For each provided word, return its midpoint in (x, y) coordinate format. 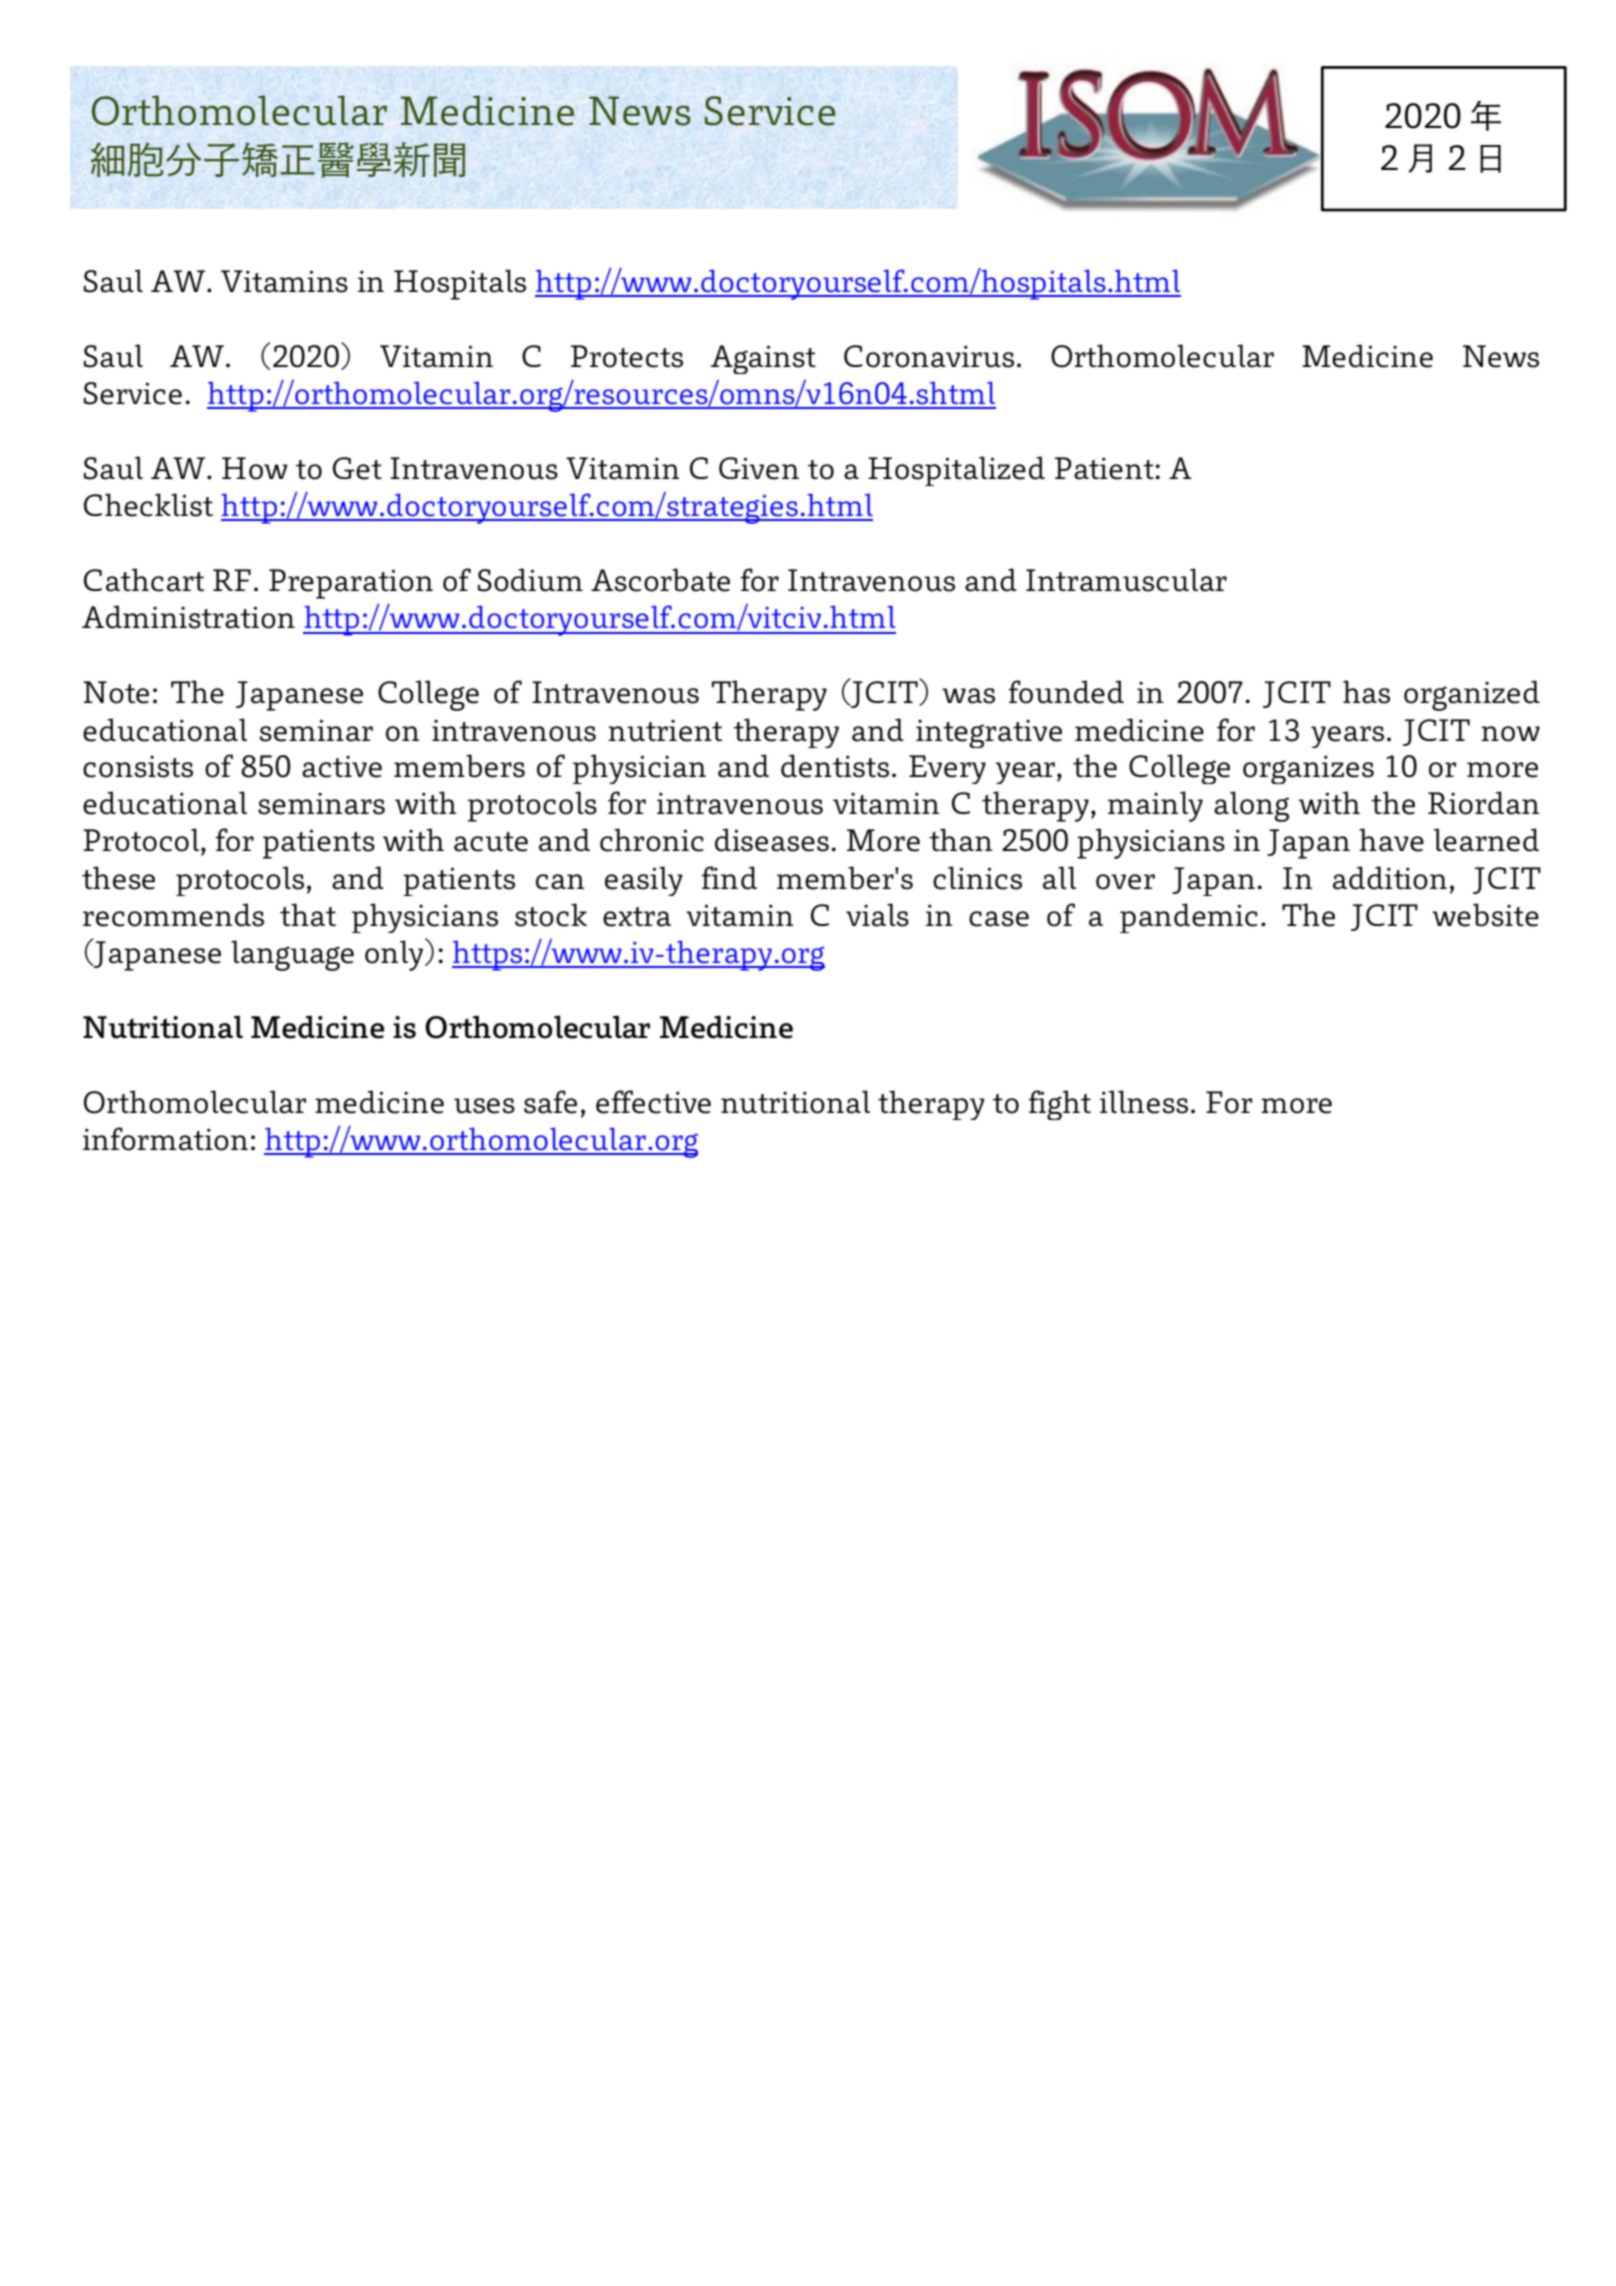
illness (1144, 1102)
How (255, 468)
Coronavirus (929, 356)
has (1366, 692)
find (729, 878)
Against (763, 359)
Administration (188, 617)
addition (1390, 878)
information (165, 1139)
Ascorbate (660, 580)
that (308, 915)
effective (653, 1102)
